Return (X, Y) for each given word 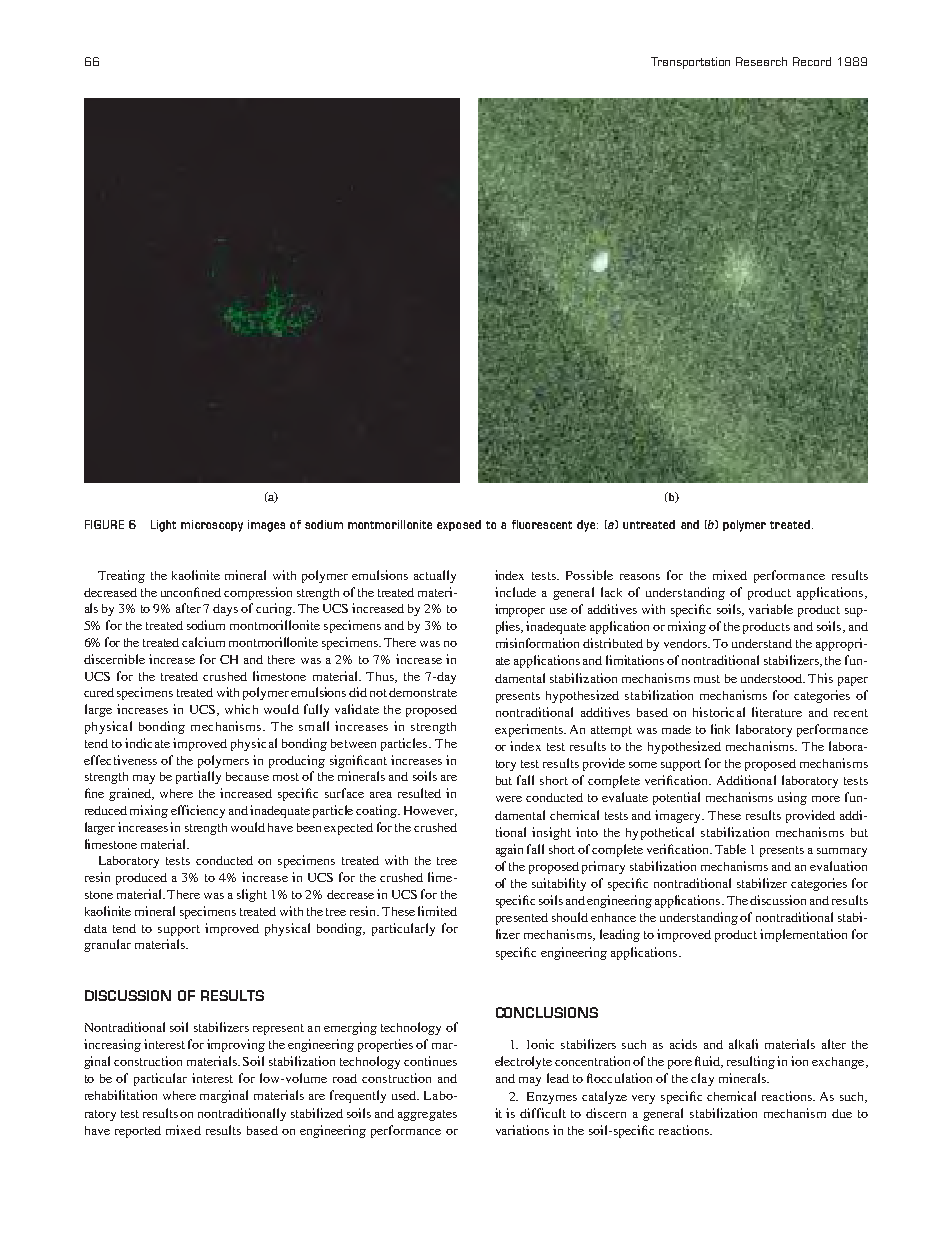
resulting (751, 1062)
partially (198, 777)
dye (586, 526)
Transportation (690, 63)
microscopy (212, 526)
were (509, 799)
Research (761, 61)
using (792, 798)
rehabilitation (121, 1095)
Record (812, 61)
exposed (459, 525)
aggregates (427, 1115)
